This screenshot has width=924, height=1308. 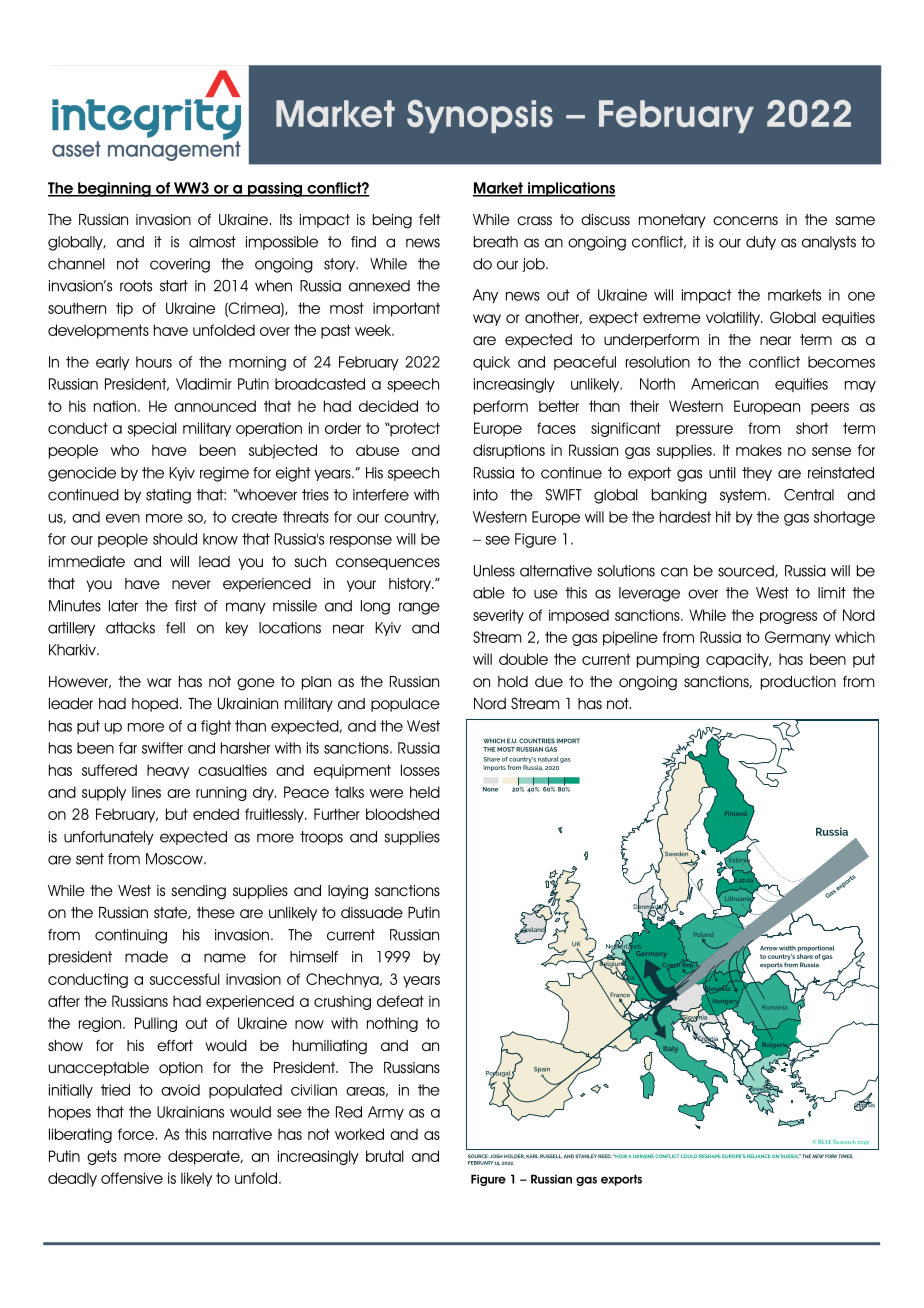 What do you see at coordinates (175, 628) in the screenshot?
I see `fell` at bounding box center [175, 628].
